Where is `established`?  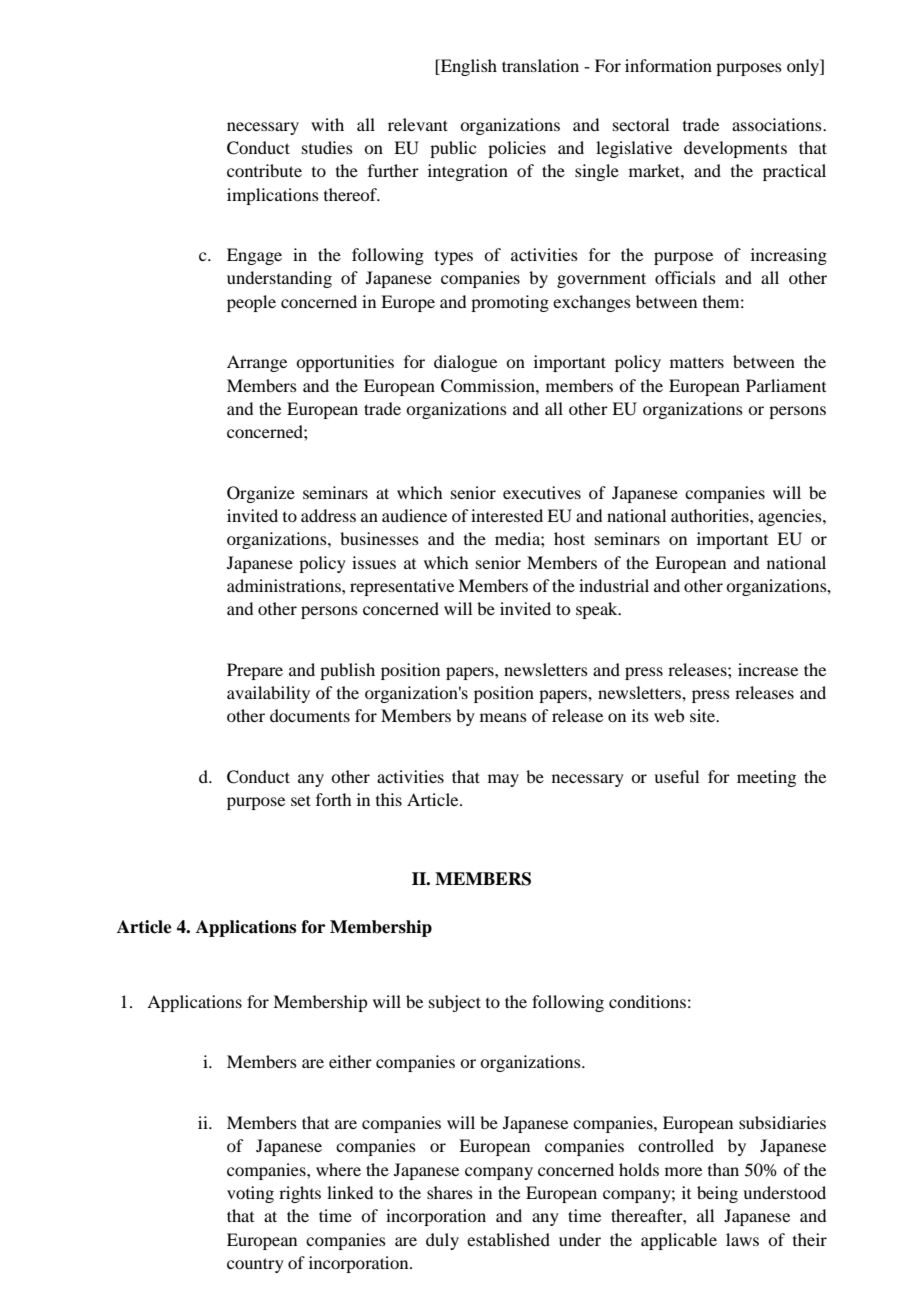 established is located at coordinates (508, 1239).
